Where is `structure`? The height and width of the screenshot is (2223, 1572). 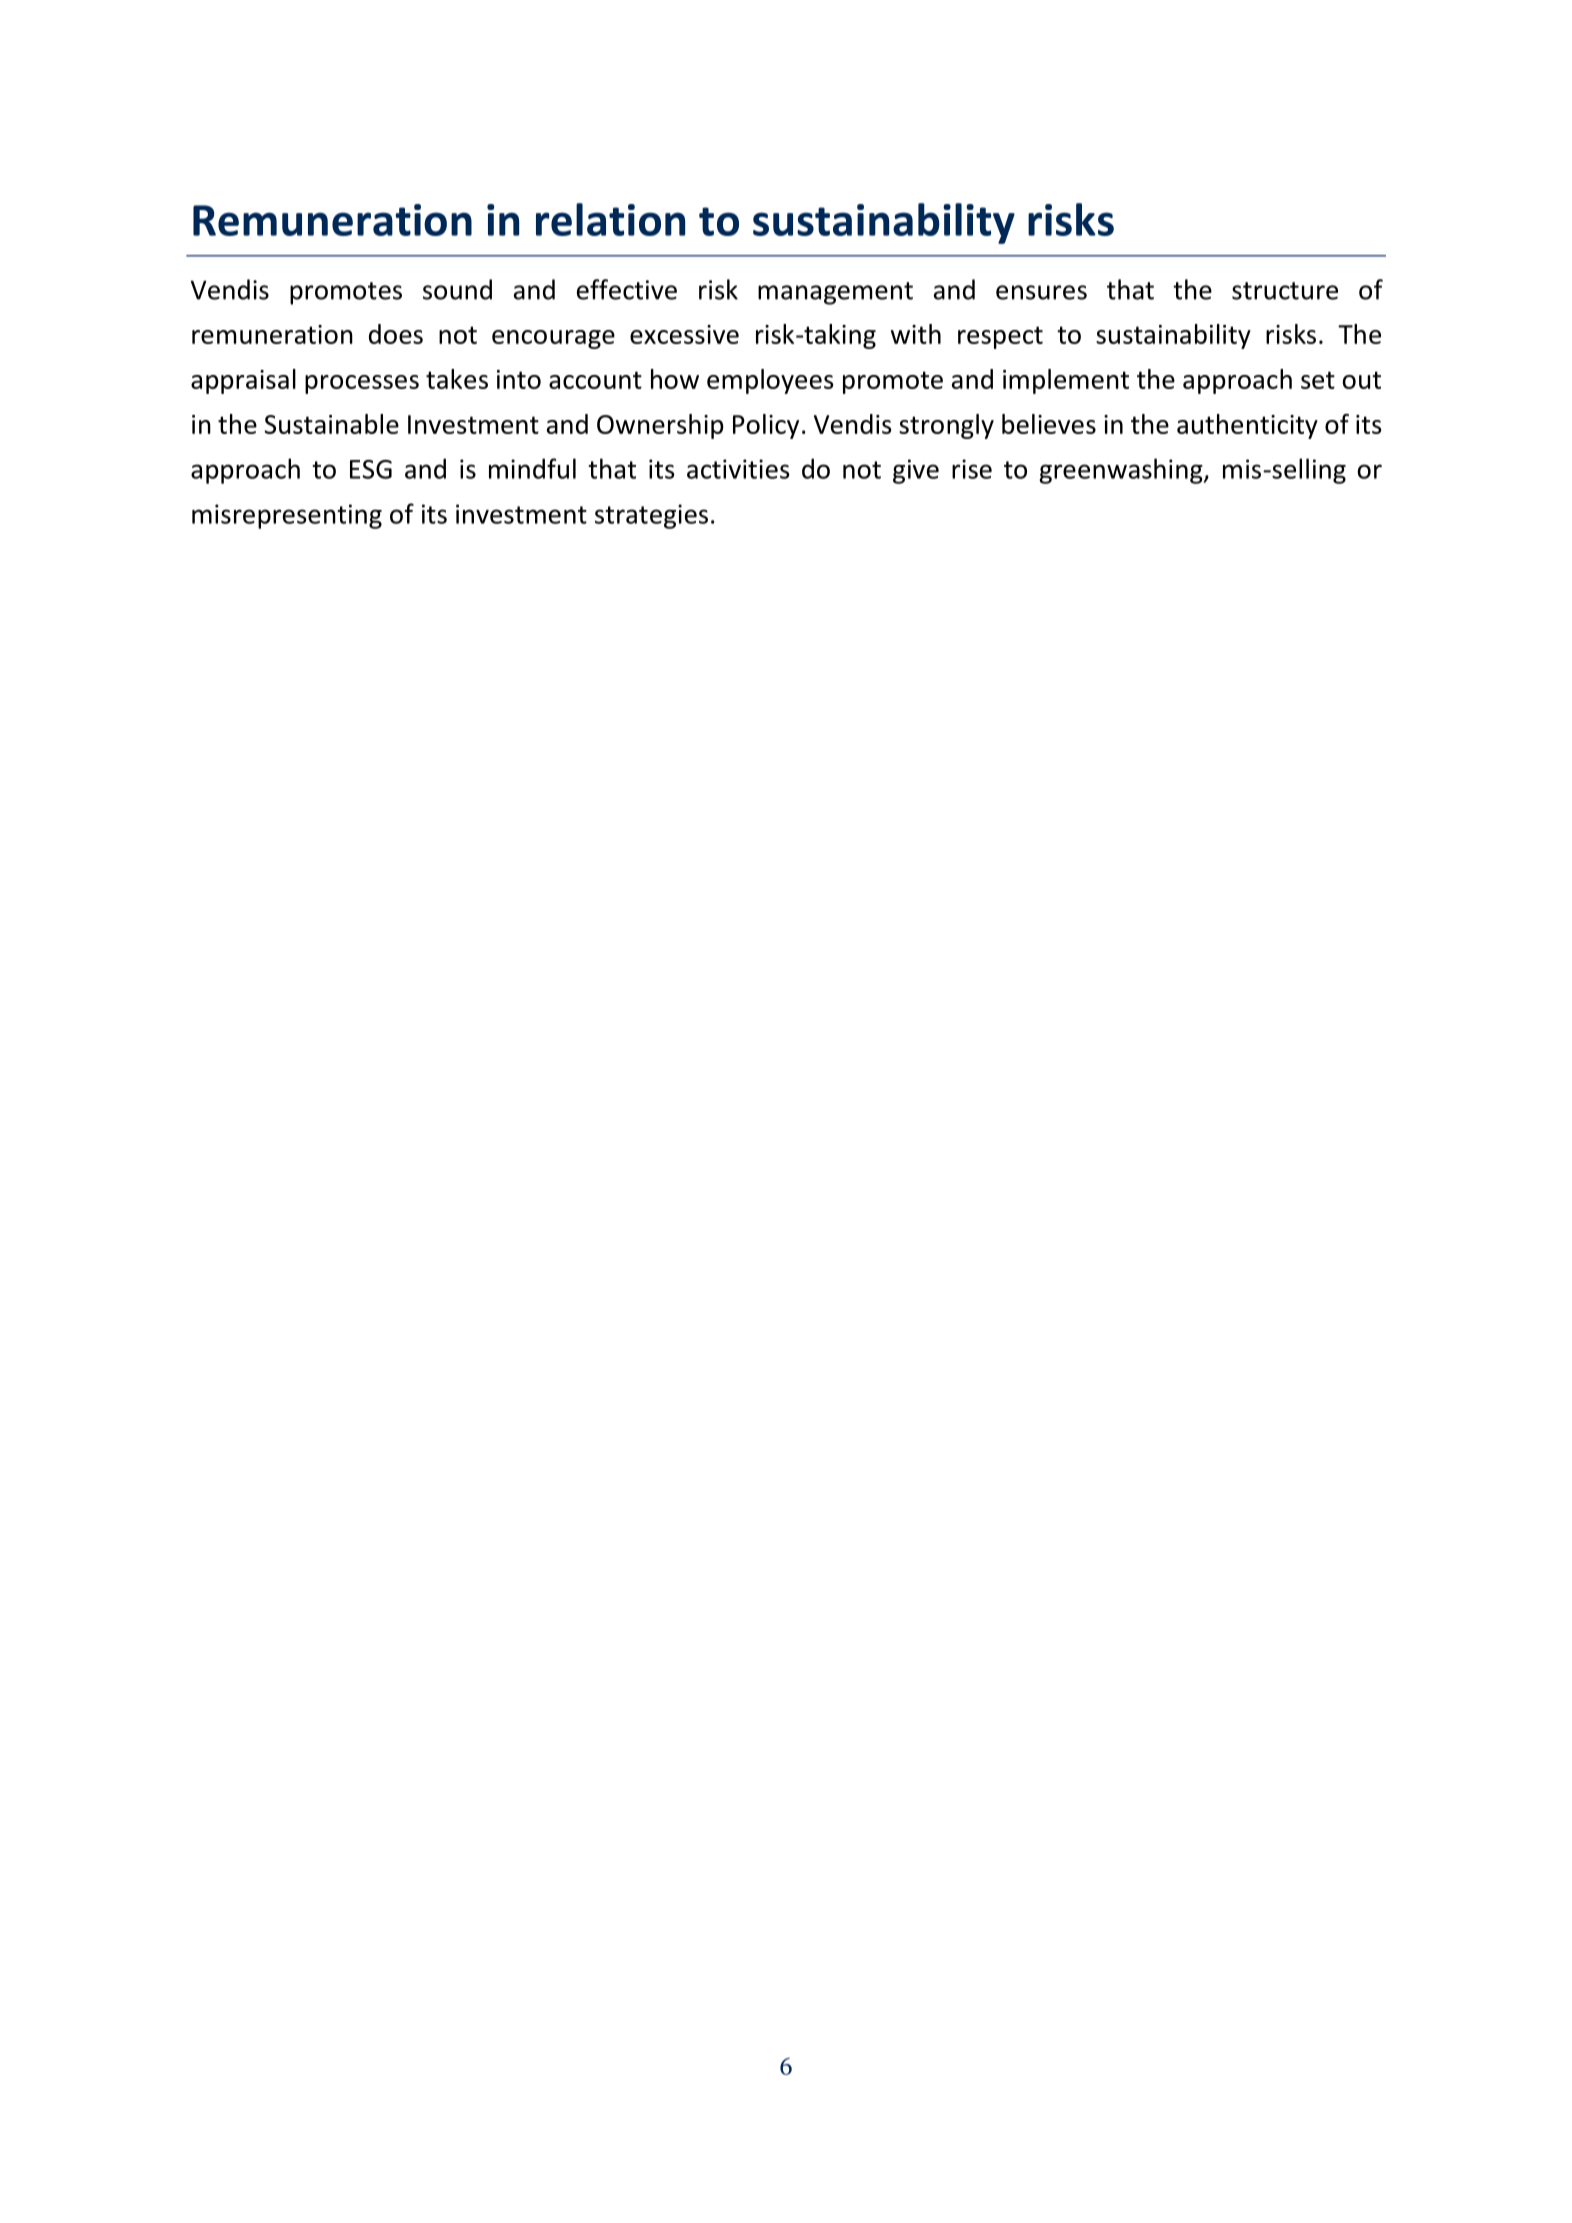 structure is located at coordinates (1285, 291).
